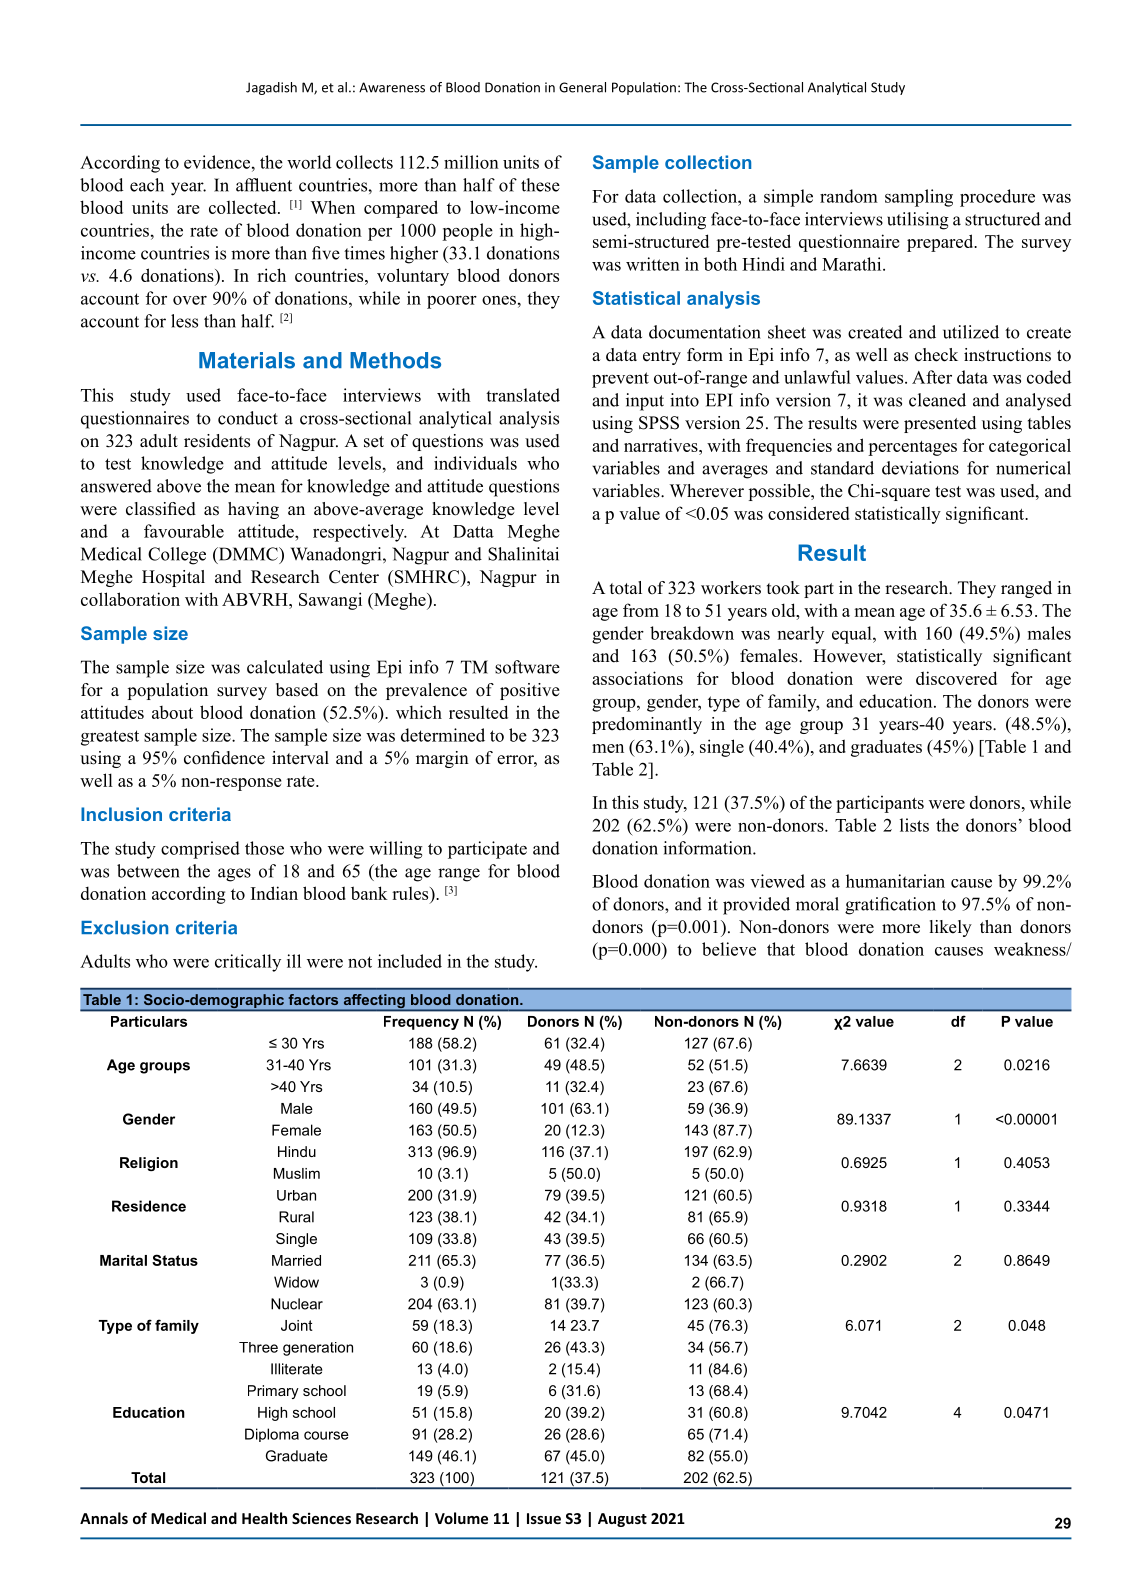 The image size is (1125, 1591). Describe the element at coordinates (264, 1518) in the page. I see `Health` at that location.
